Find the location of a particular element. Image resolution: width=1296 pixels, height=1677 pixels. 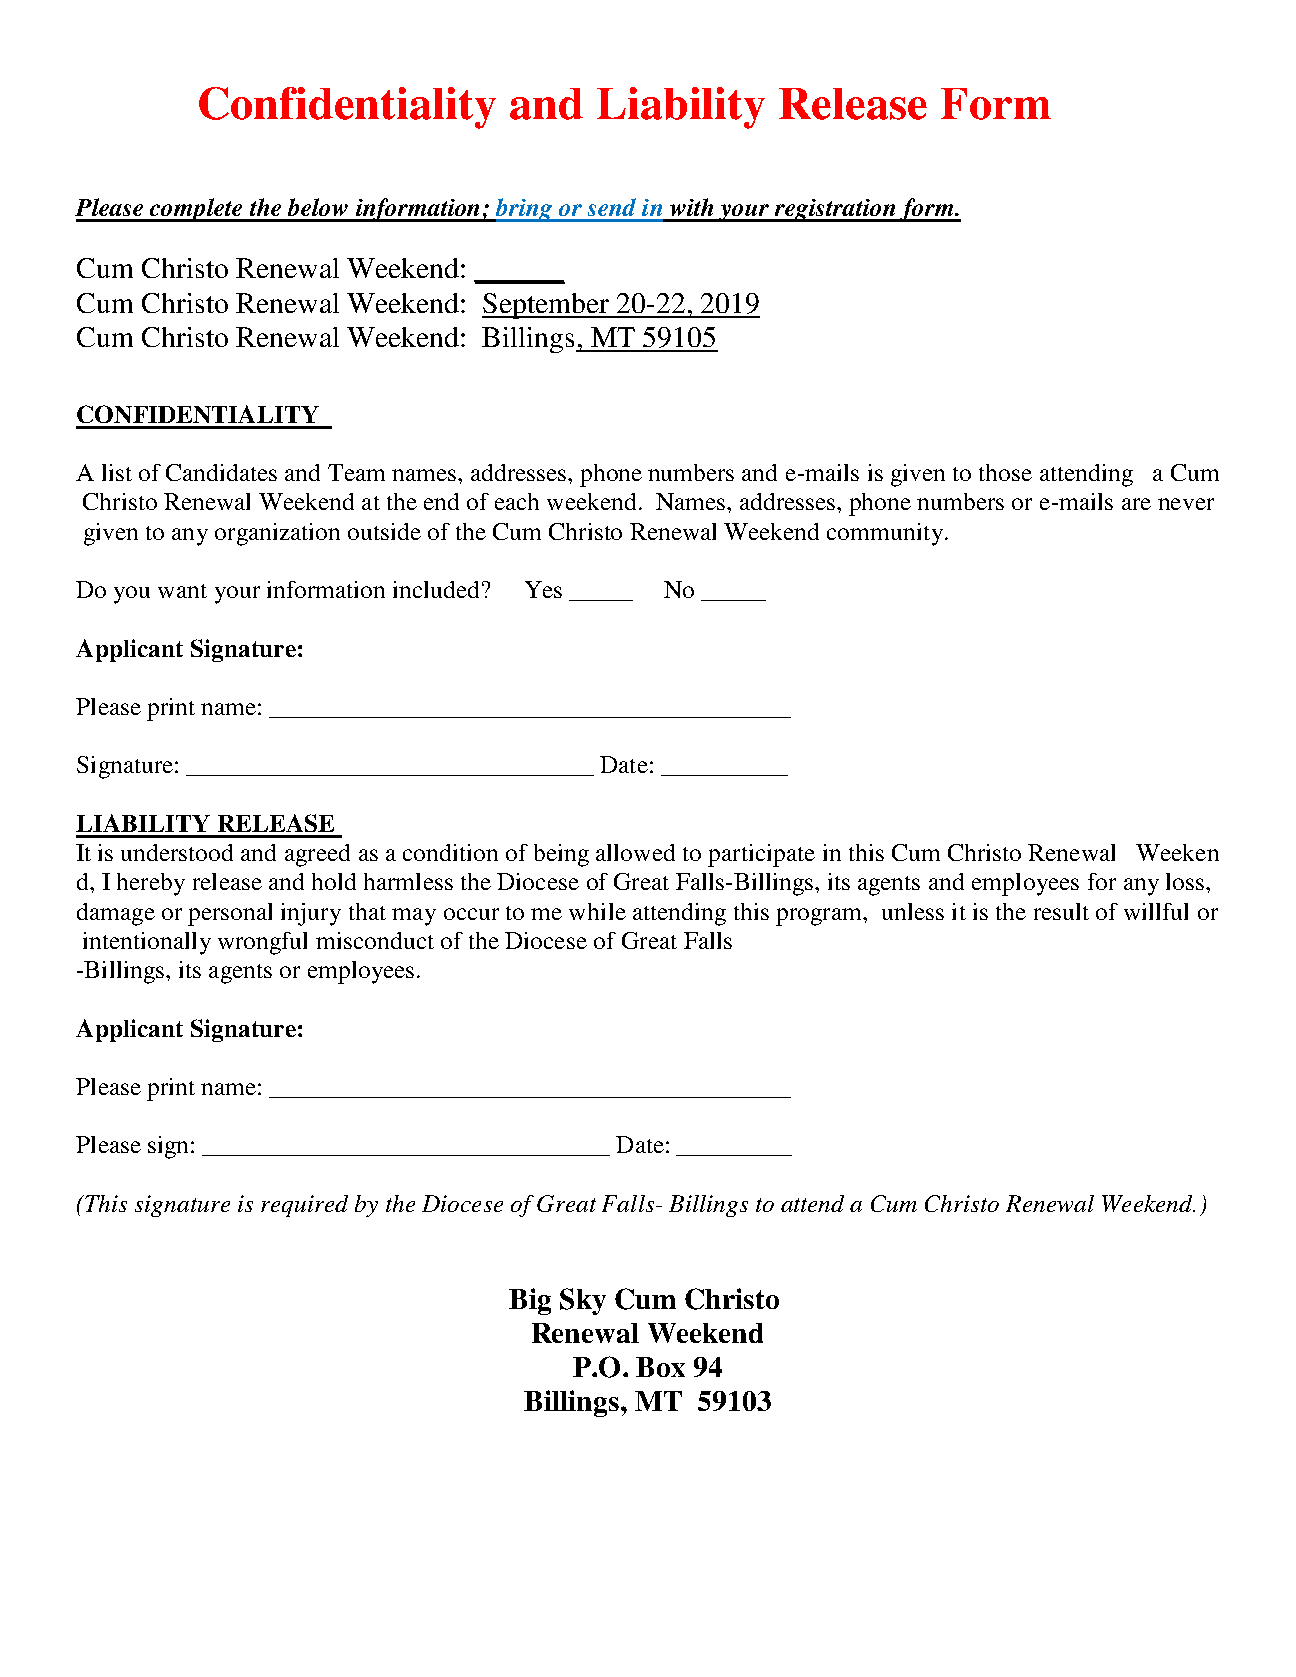

bring is located at coordinates (524, 210).
